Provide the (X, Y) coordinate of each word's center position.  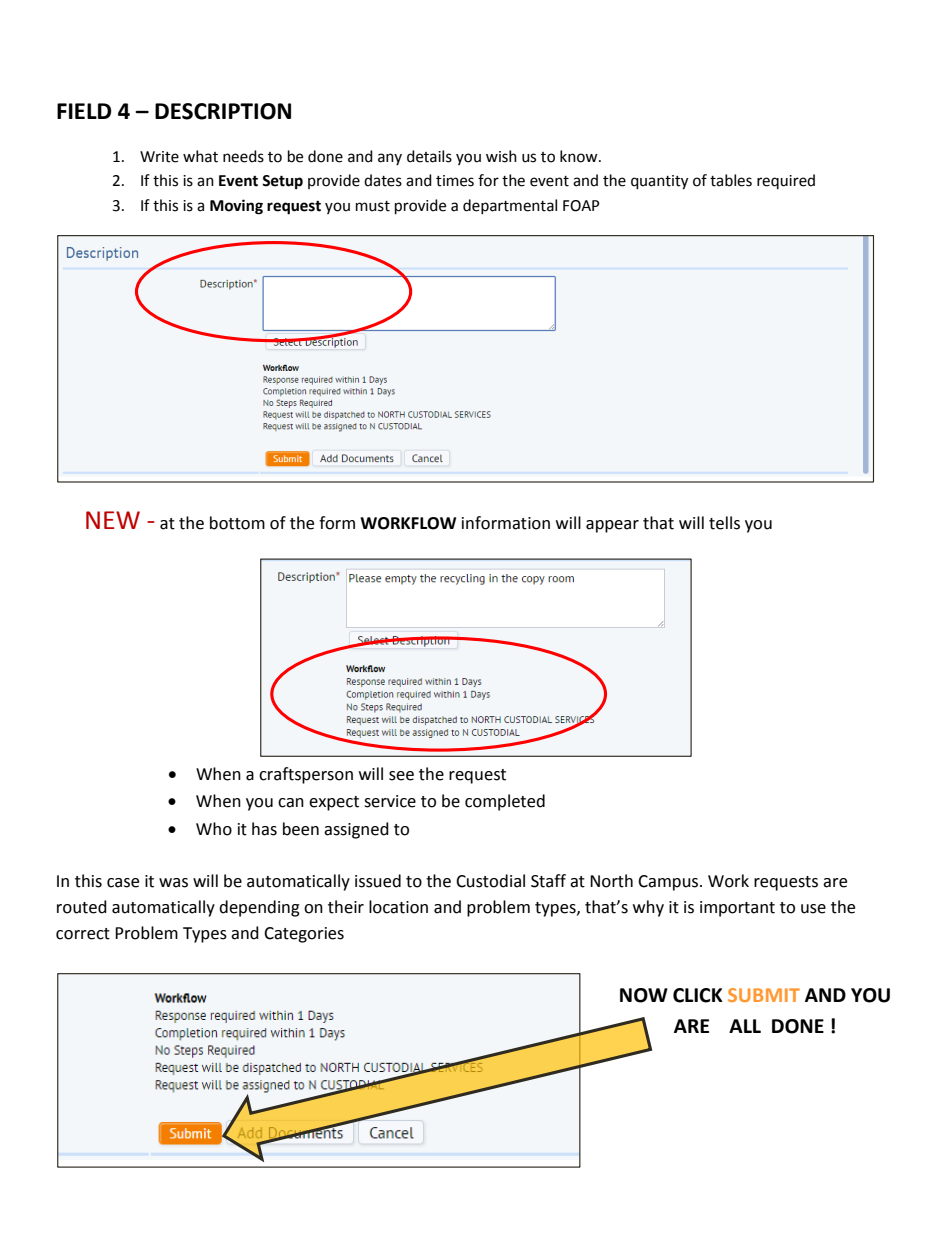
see (401, 776)
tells (724, 523)
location (398, 907)
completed (505, 802)
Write (159, 157)
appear (612, 526)
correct (83, 934)
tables (731, 180)
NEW (113, 520)
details (429, 156)
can (291, 803)
